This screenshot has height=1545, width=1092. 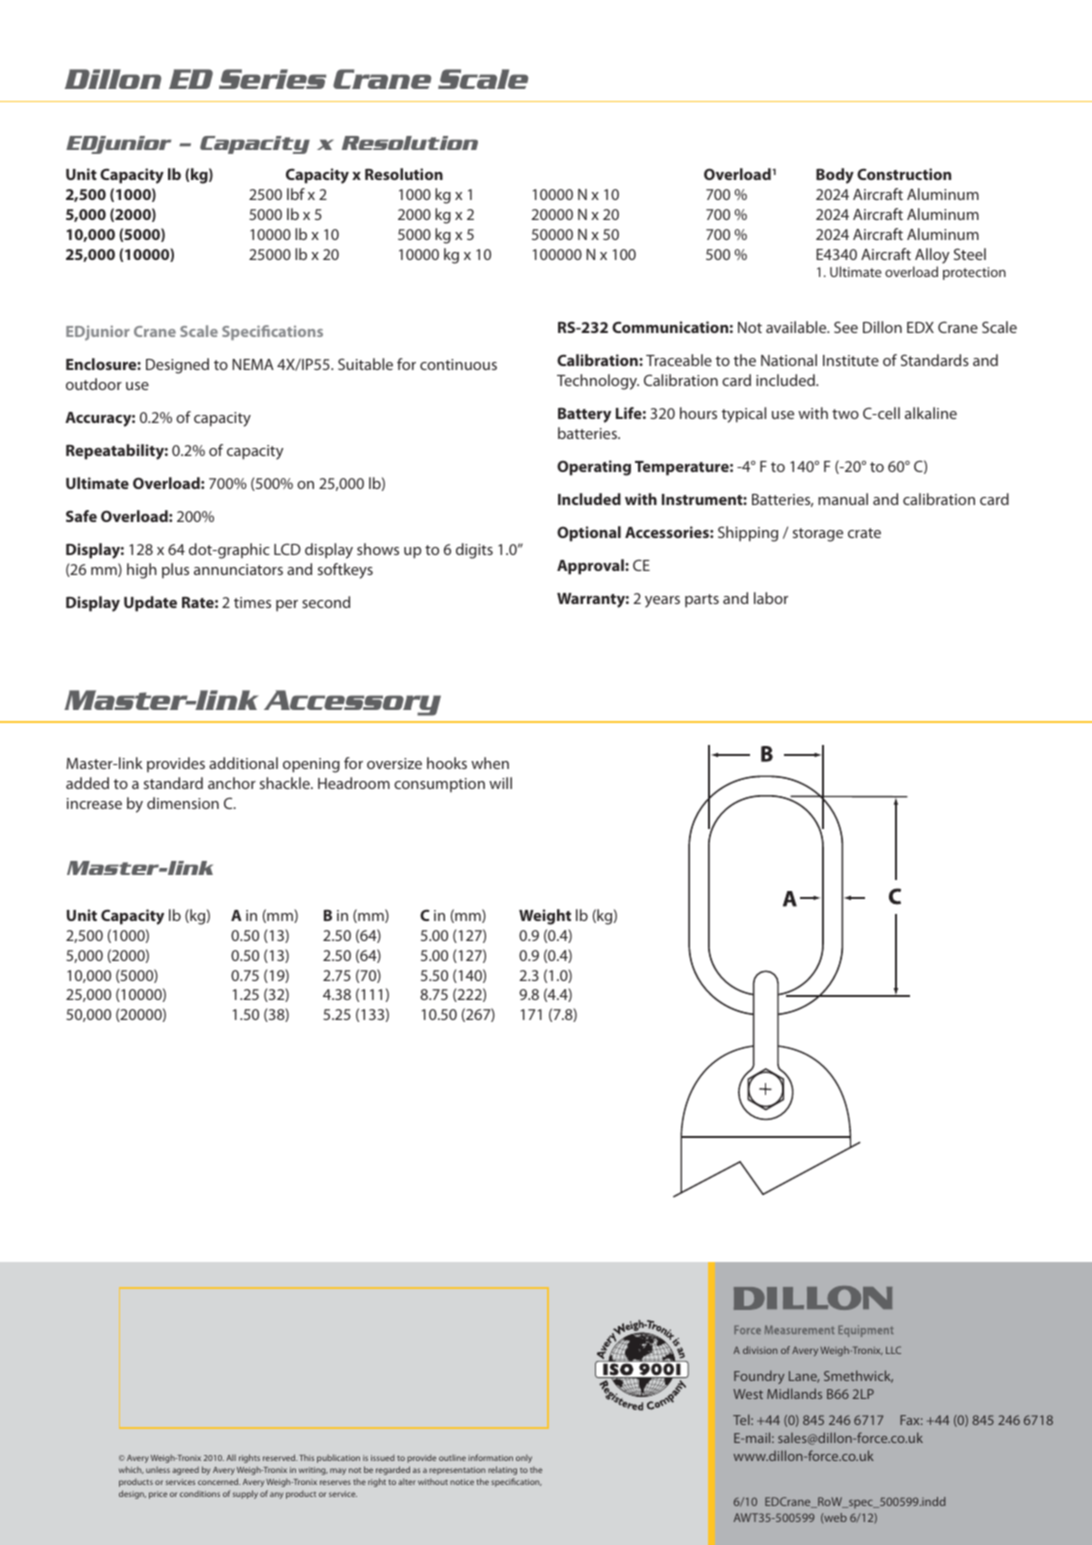 What do you see at coordinates (94, 384) in the screenshot?
I see `outdoor` at bounding box center [94, 384].
